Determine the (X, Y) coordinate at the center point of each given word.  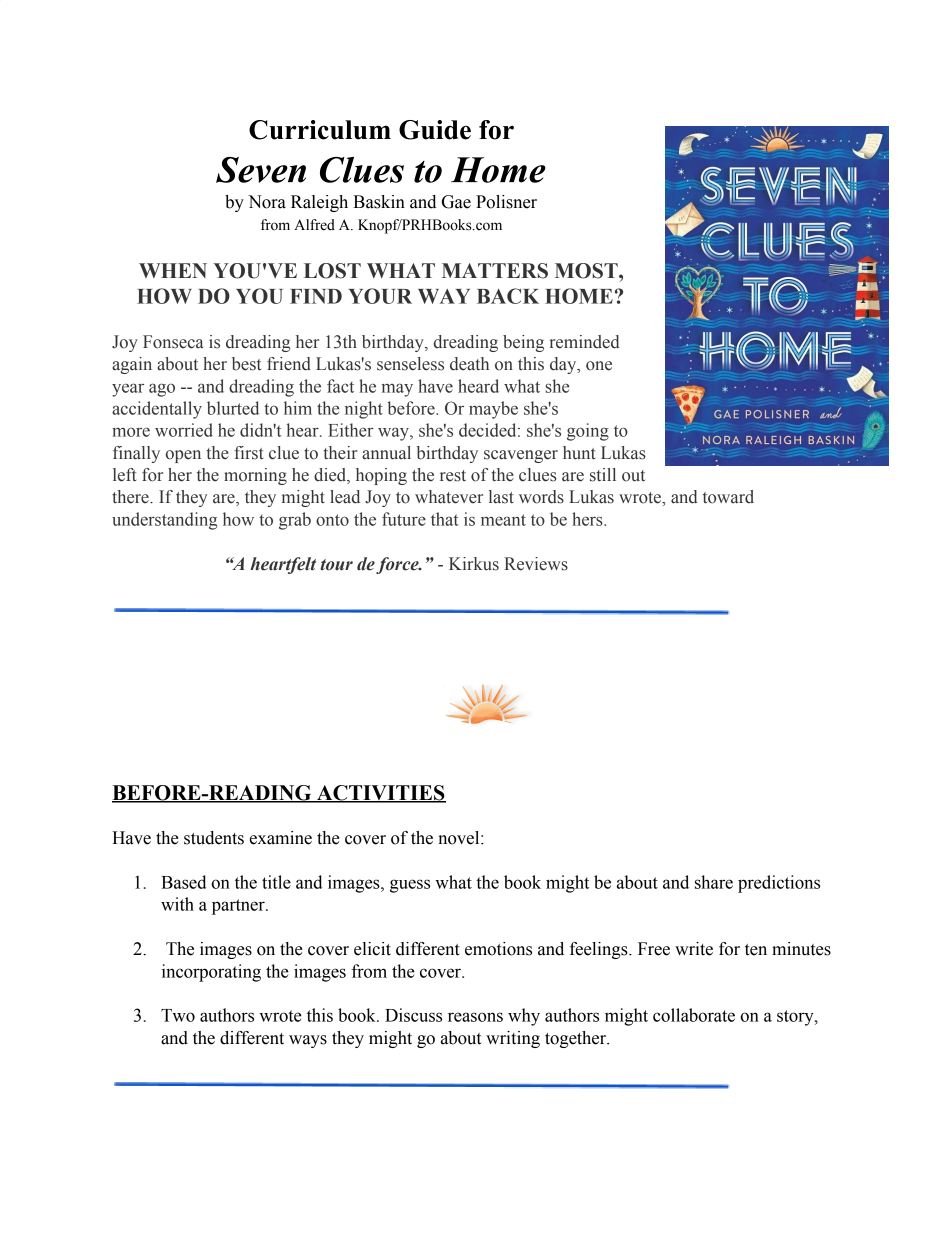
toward (728, 497)
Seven (261, 170)
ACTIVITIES (380, 794)
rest (453, 476)
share (714, 882)
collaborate (694, 1015)
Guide (435, 130)
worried (184, 430)
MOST (587, 271)
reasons (475, 1017)
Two (178, 1015)
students (214, 838)
